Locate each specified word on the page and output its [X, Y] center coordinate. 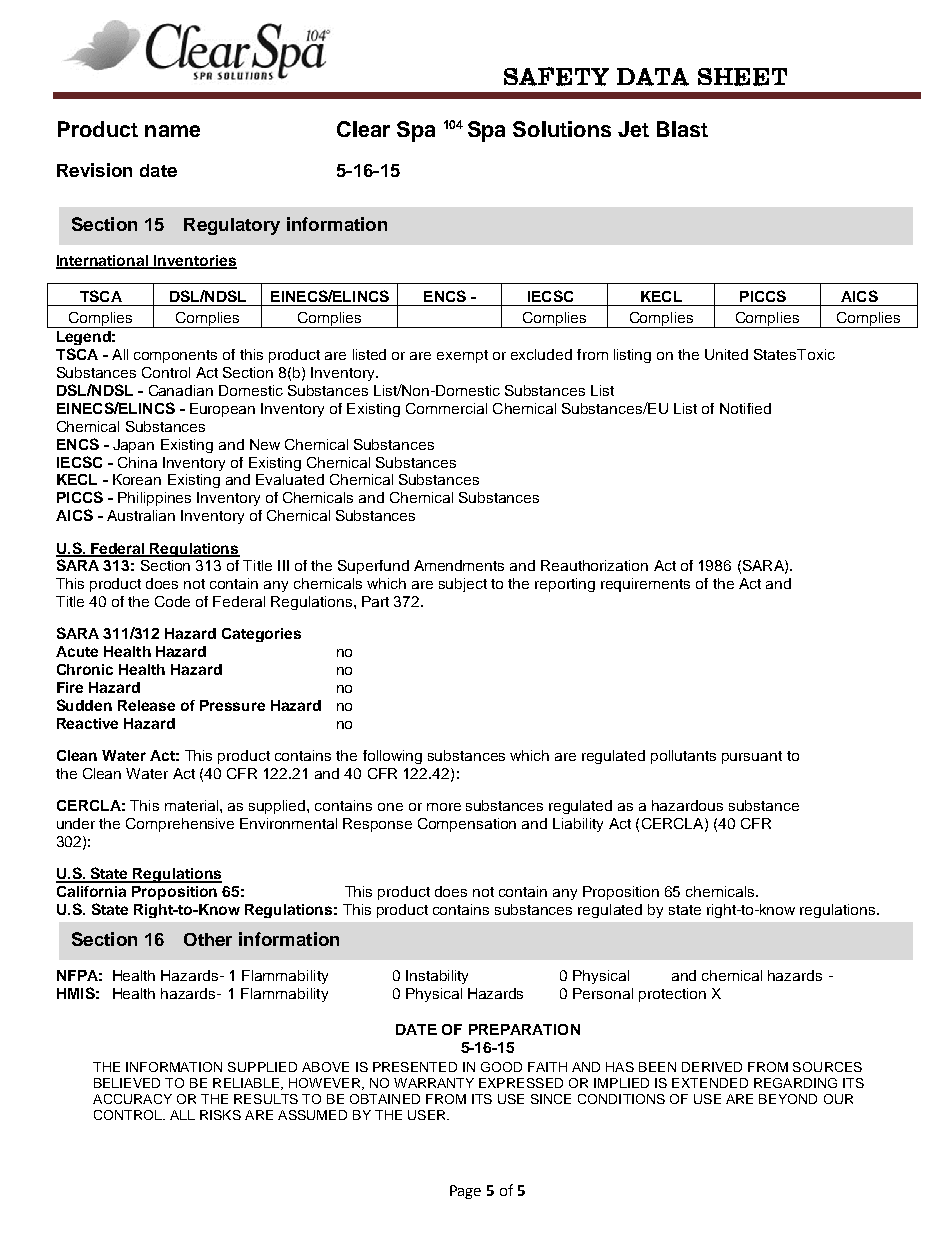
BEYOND [788, 1099]
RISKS [220, 1115]
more [444, 807]
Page [465, 1192]
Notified [745, 408]
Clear [363, 129]
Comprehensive [180, 825]
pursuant [752, 757]
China [137, 462]
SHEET [742, 77]
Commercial [446, 408]
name [172, 131]
